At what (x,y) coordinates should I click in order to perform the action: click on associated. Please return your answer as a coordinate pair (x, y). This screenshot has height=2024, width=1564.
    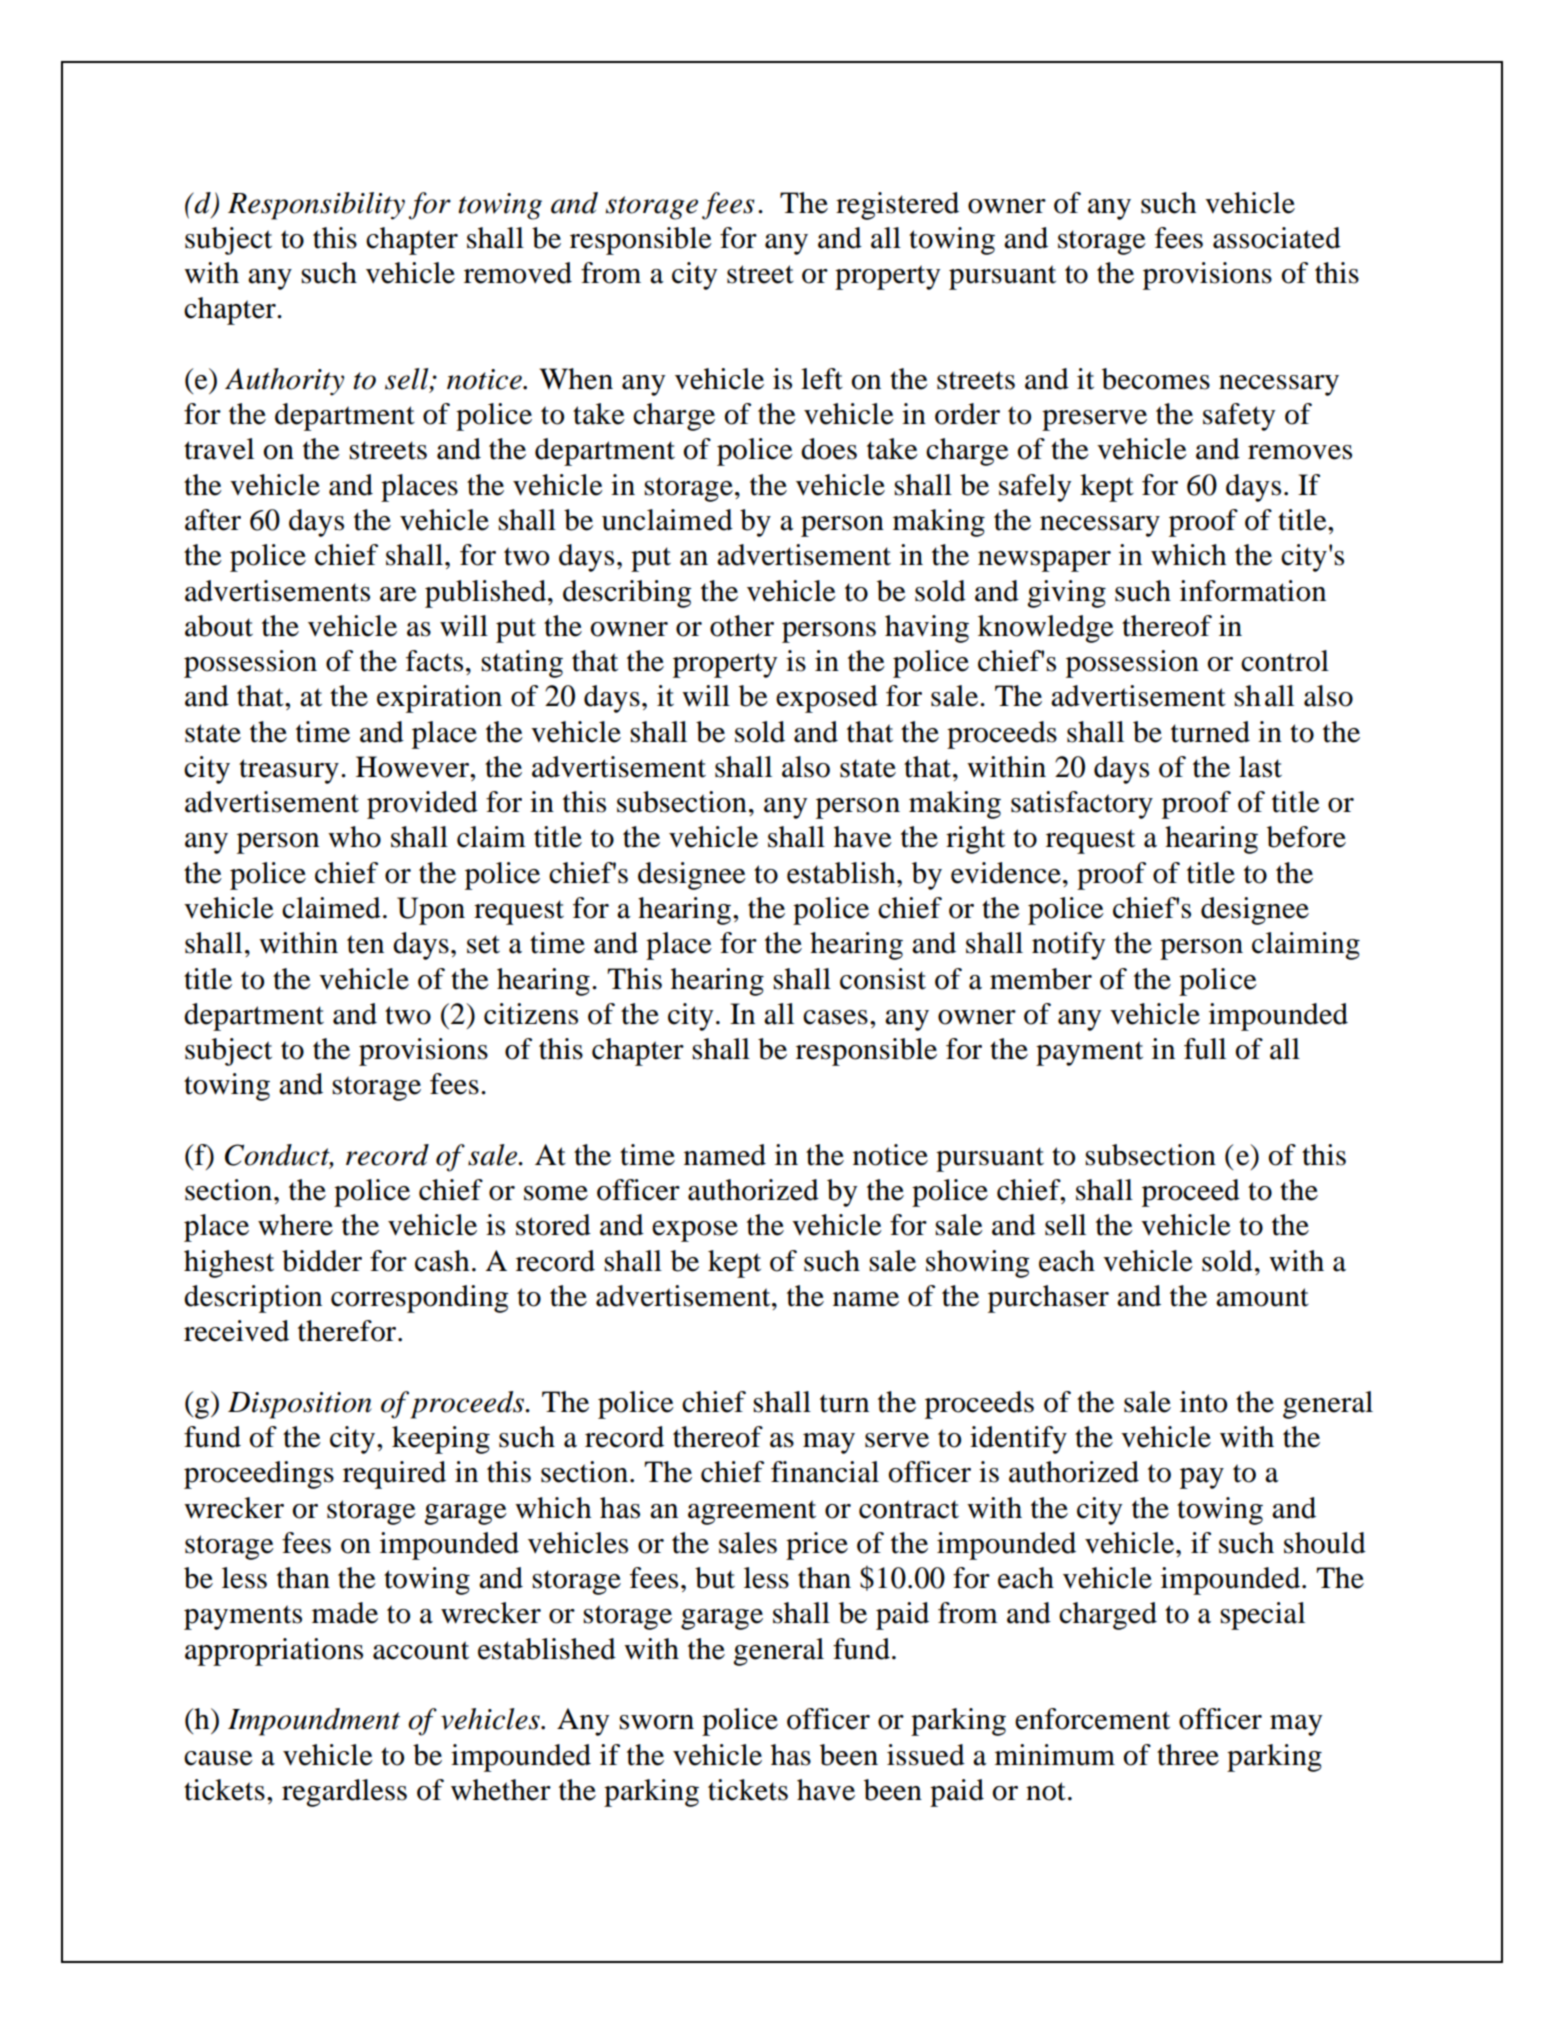
    Looking at the image, I should click on (1277, 238).
